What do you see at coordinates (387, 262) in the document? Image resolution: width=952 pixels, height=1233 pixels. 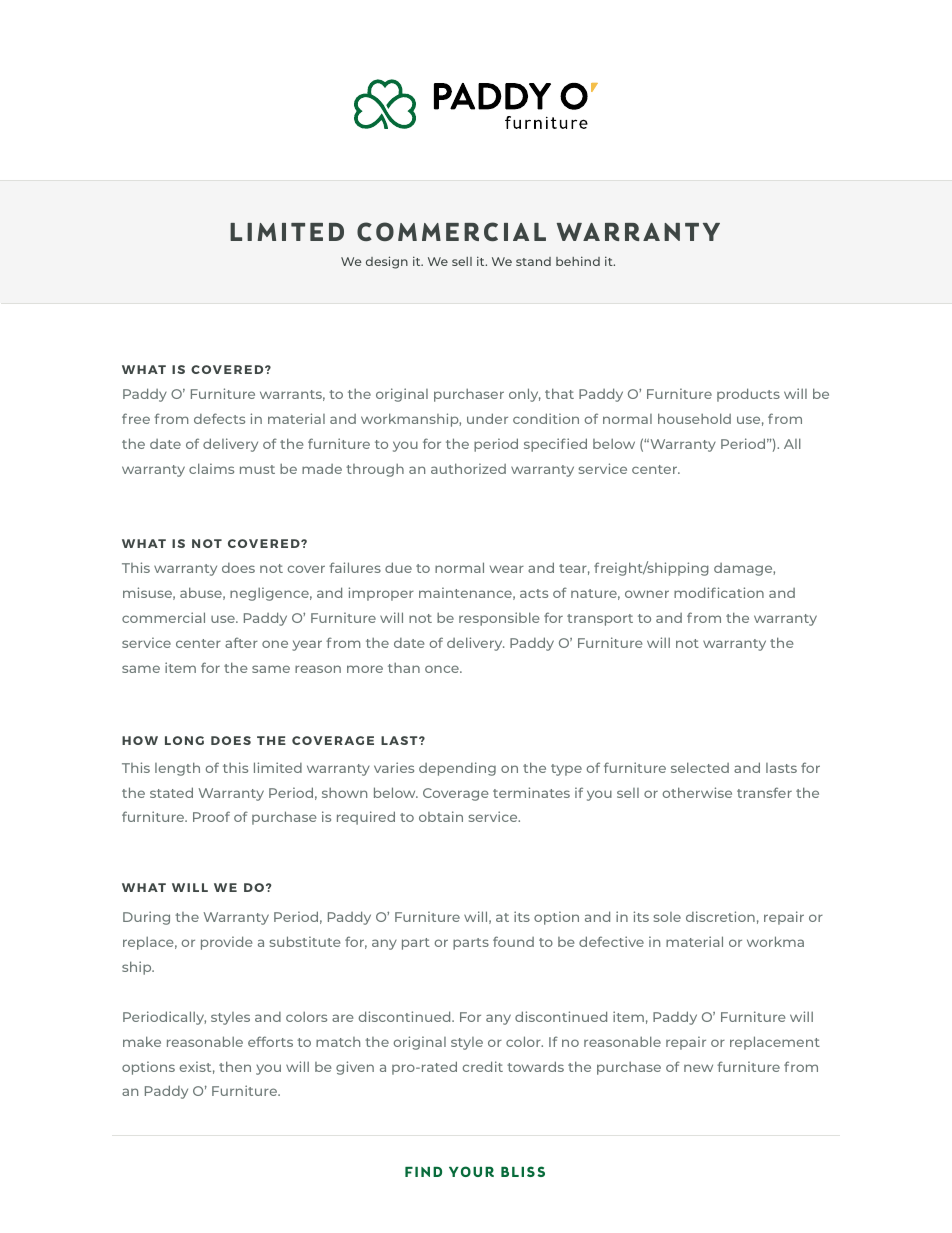 I see `design` at bounding box center [387, 262].
